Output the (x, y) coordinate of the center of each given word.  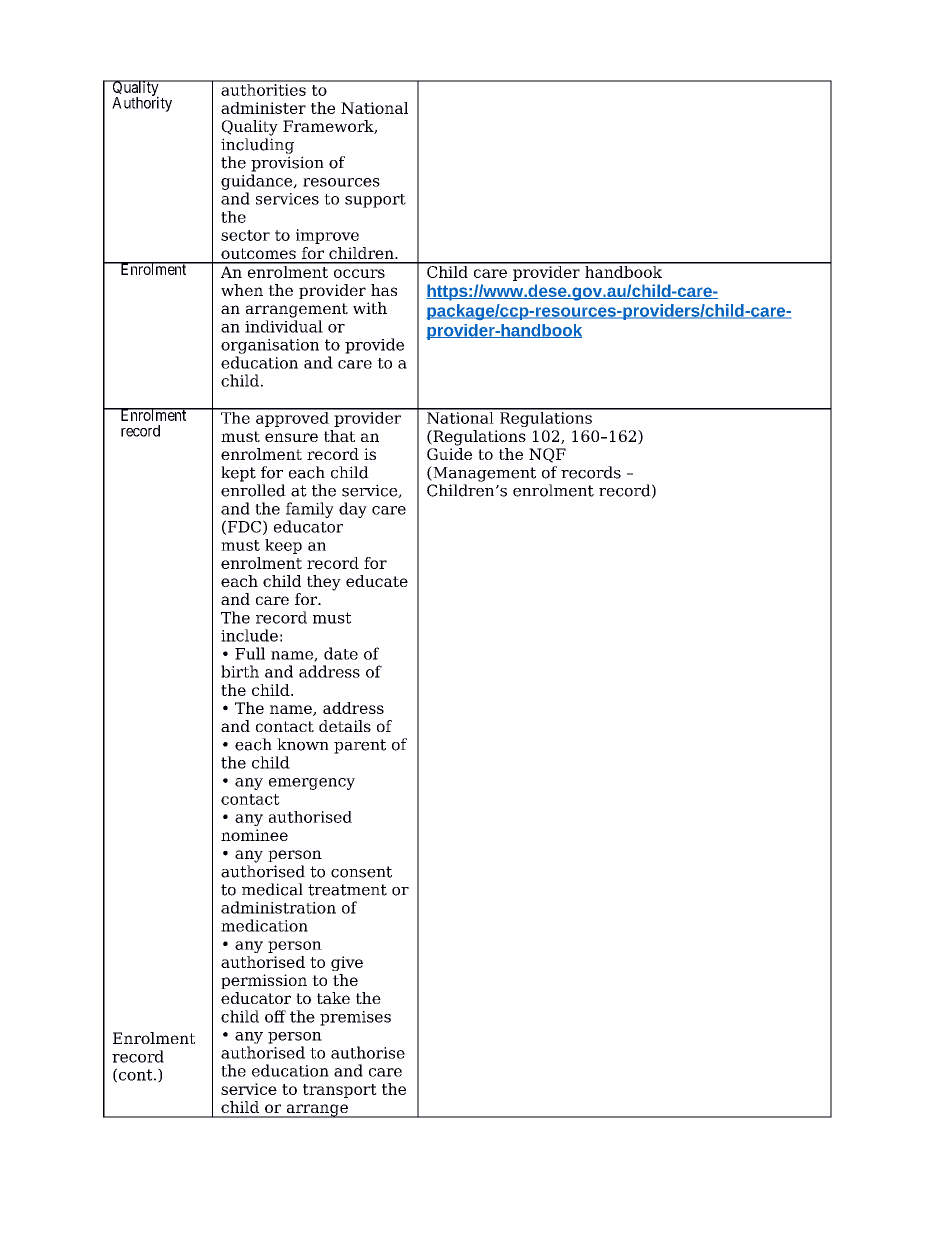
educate (377, 581)
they (324, 583)
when (242, 290)
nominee (254, 835)
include (249, 635)
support (375, 201)
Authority (142, 103)
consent (361, 872)
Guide (449, 454)
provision (287, 164)
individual (284, 326)
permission (264, 981)
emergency (312, 784)
